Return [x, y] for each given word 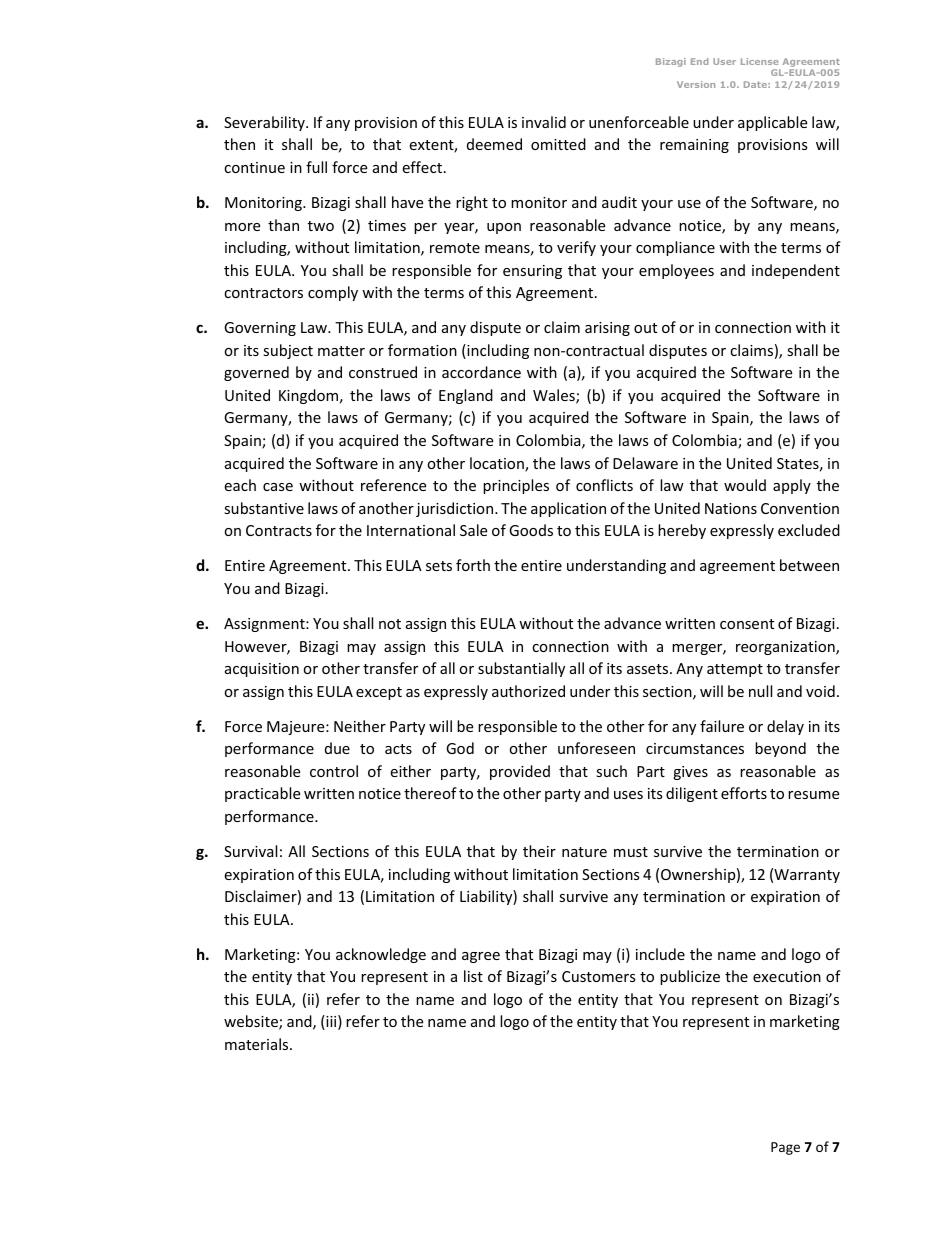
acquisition [262, 670]
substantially [521, 669]
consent [747, 624]
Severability [265, 123]
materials [258, 1044]
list [473, 976]
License [759, 61]
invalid [544, 122]
